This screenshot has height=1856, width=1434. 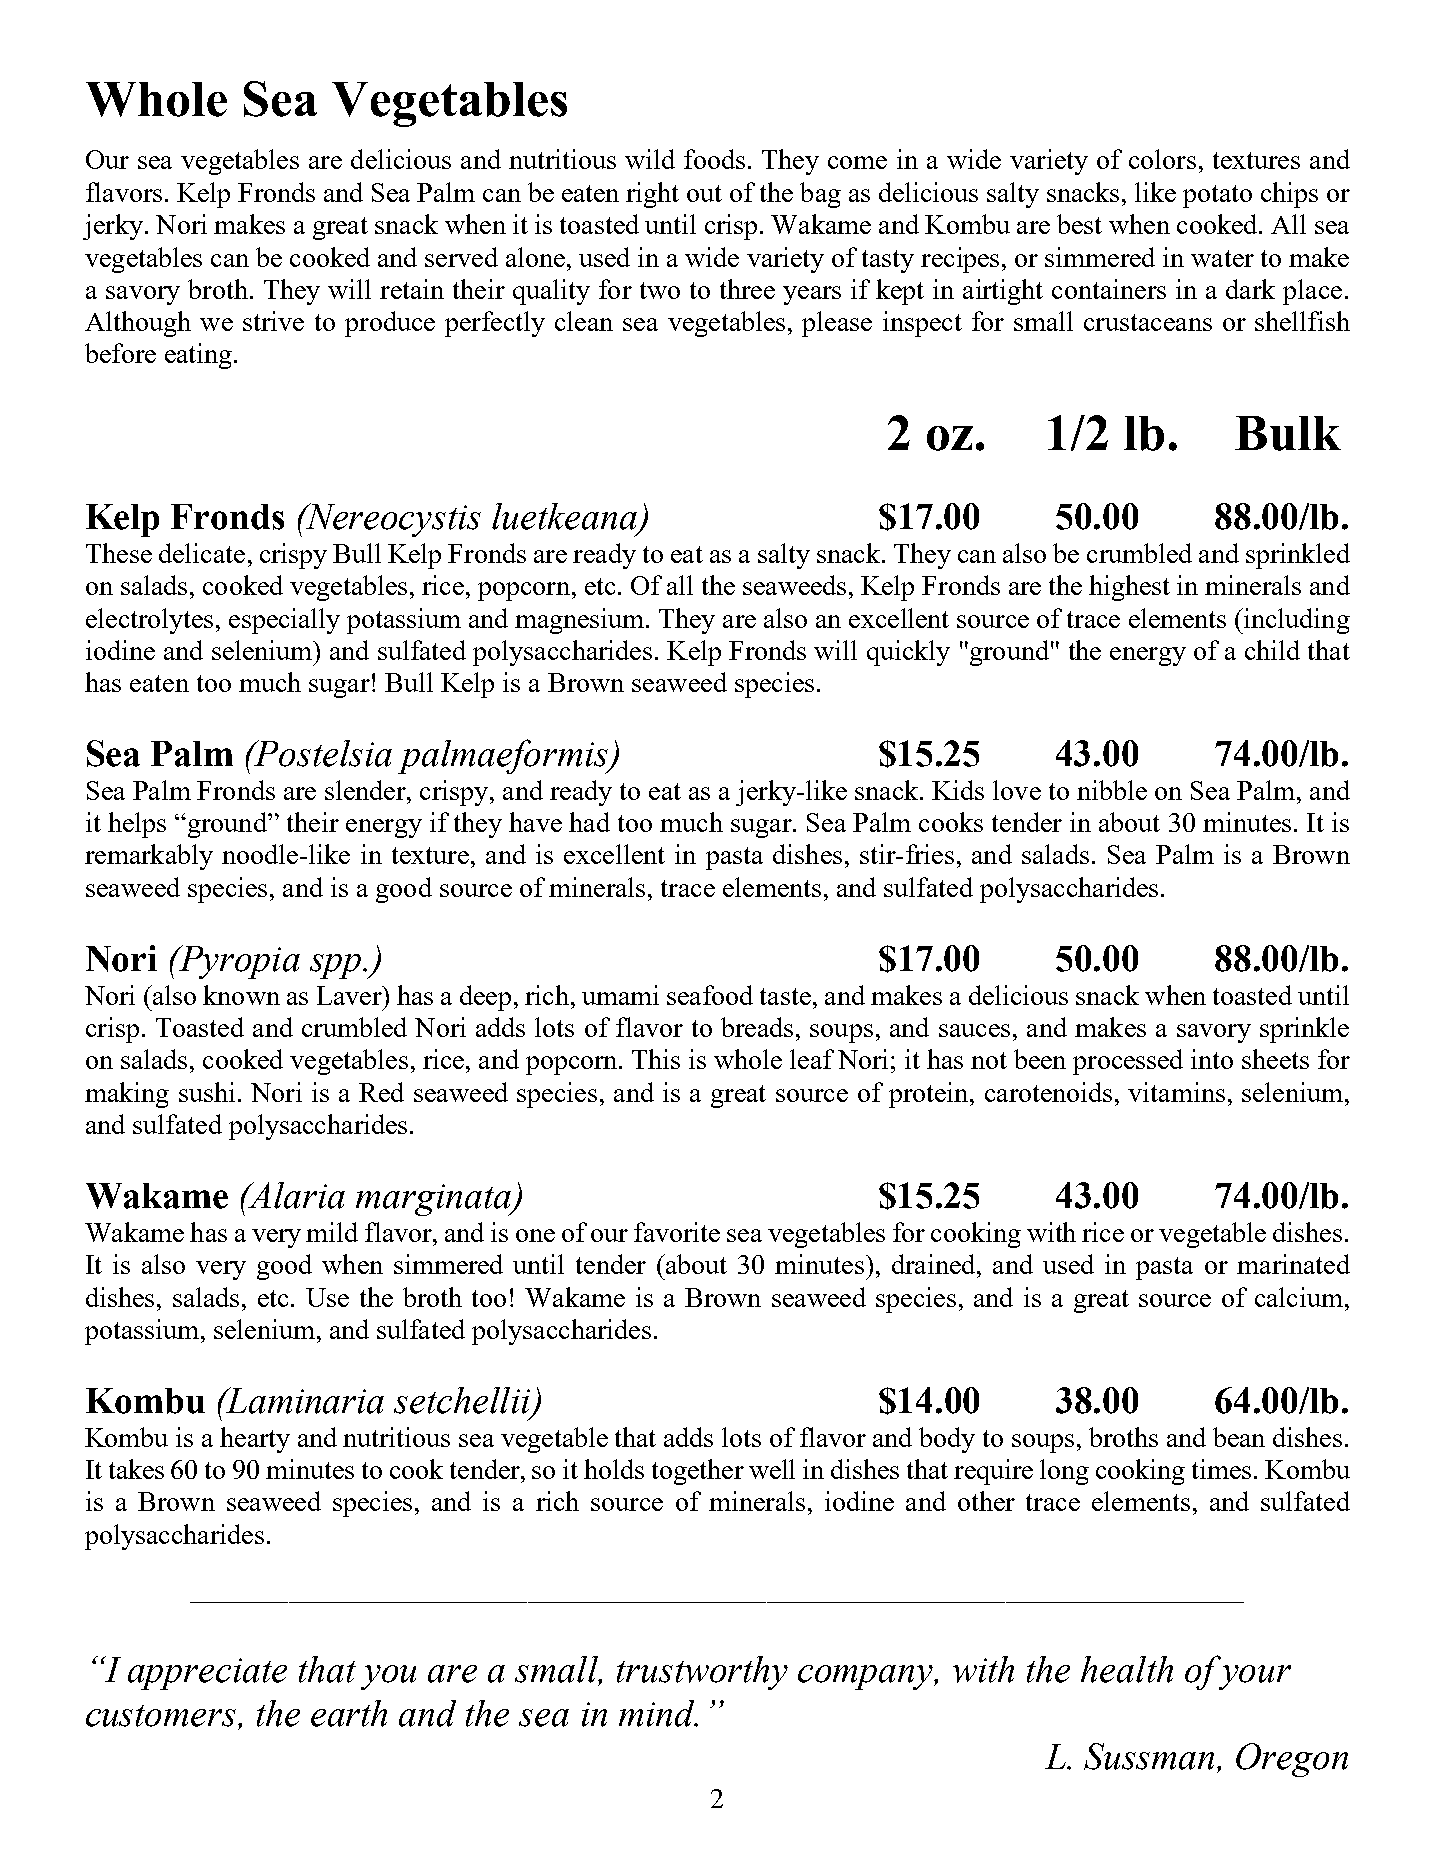 I want to click on potato, so click(x=1217, y=196).
